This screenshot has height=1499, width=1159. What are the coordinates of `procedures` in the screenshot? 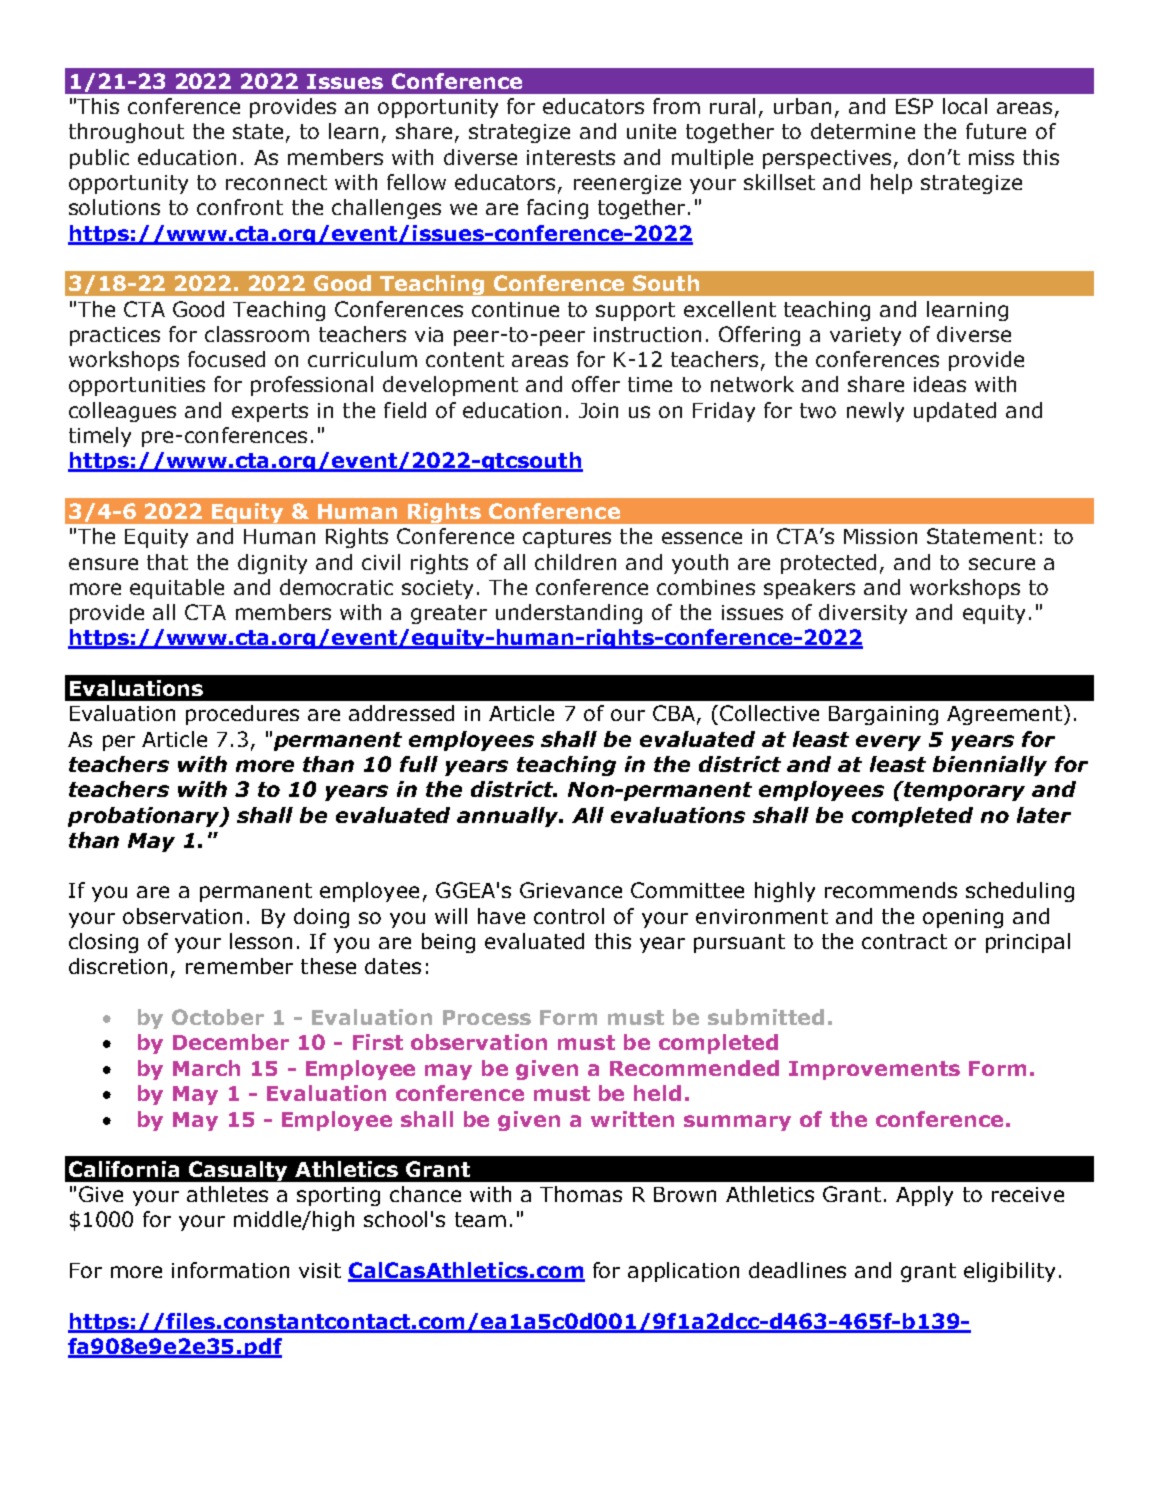 It's located at (242, 715).
